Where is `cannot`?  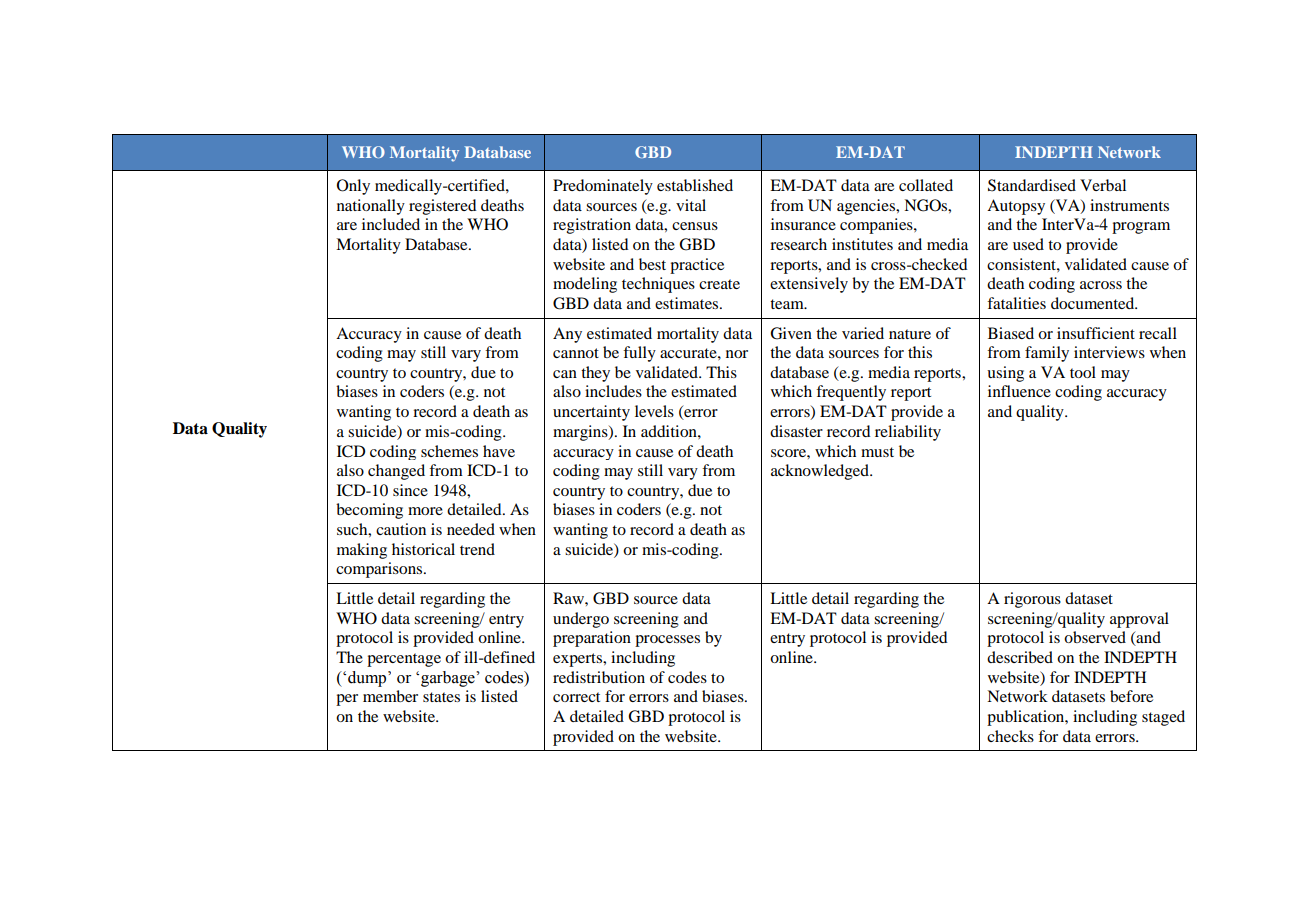
cannot is located at coordinates (576, 353).
